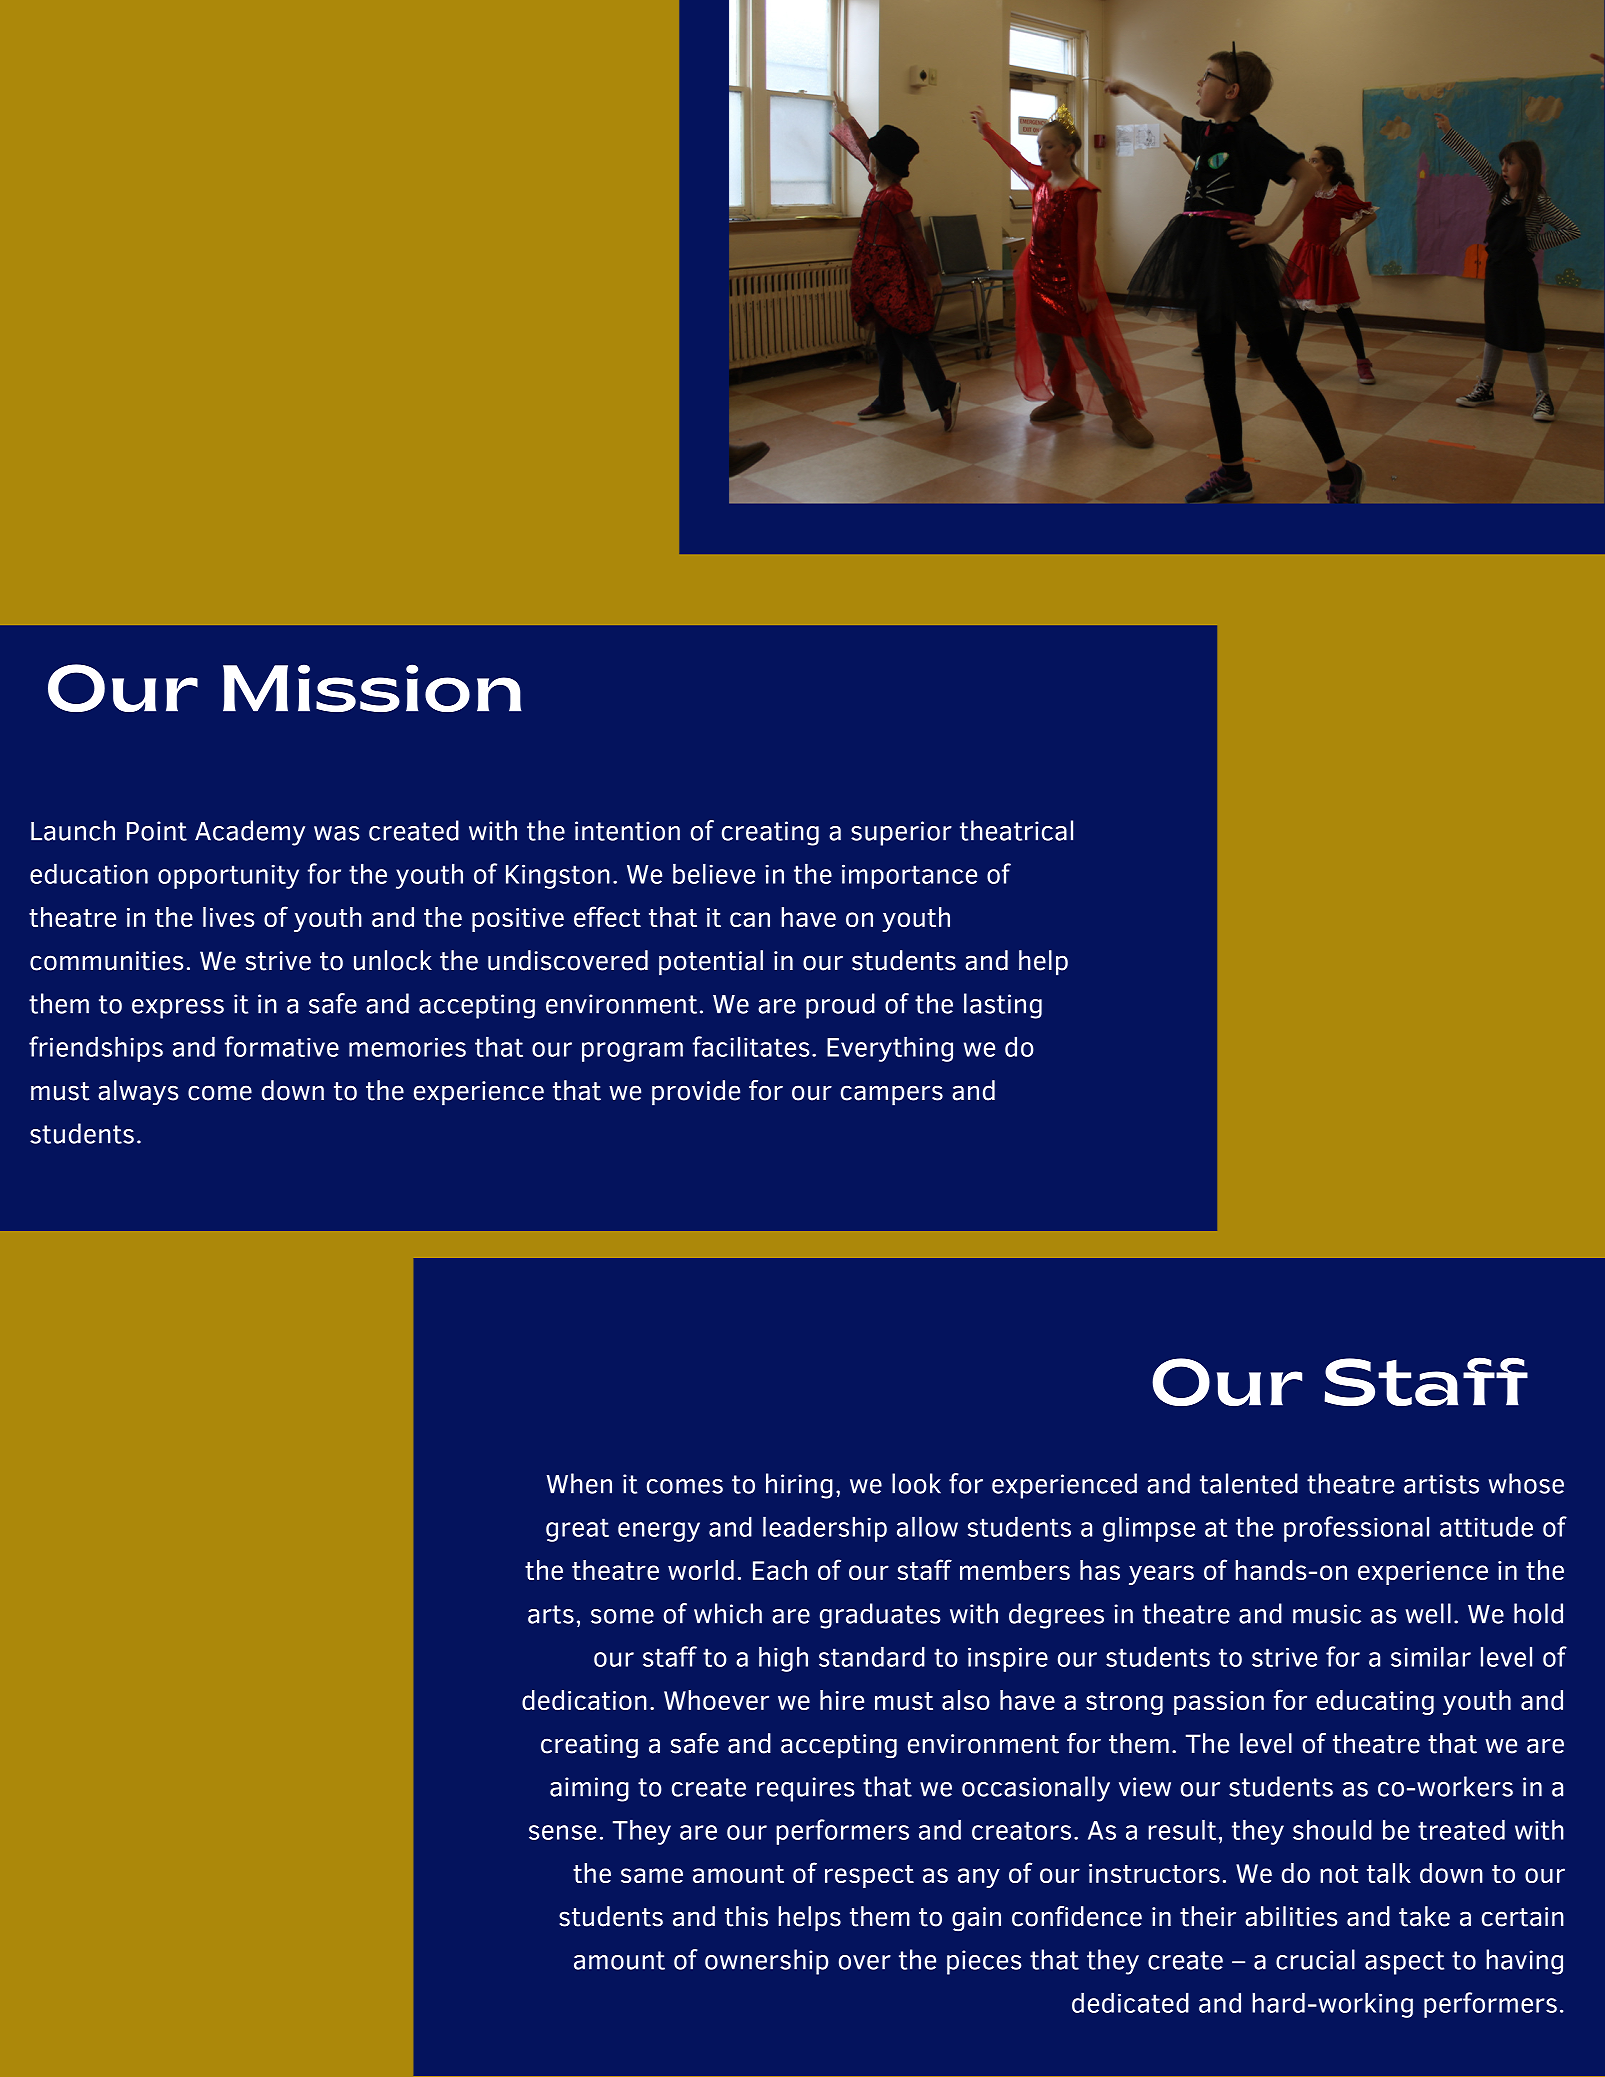 This document has width=1605, height=2077. What do you see at coordinates (1404, 1963) in the document?
I see `aspect` at bounding box center [1404, 1963].
